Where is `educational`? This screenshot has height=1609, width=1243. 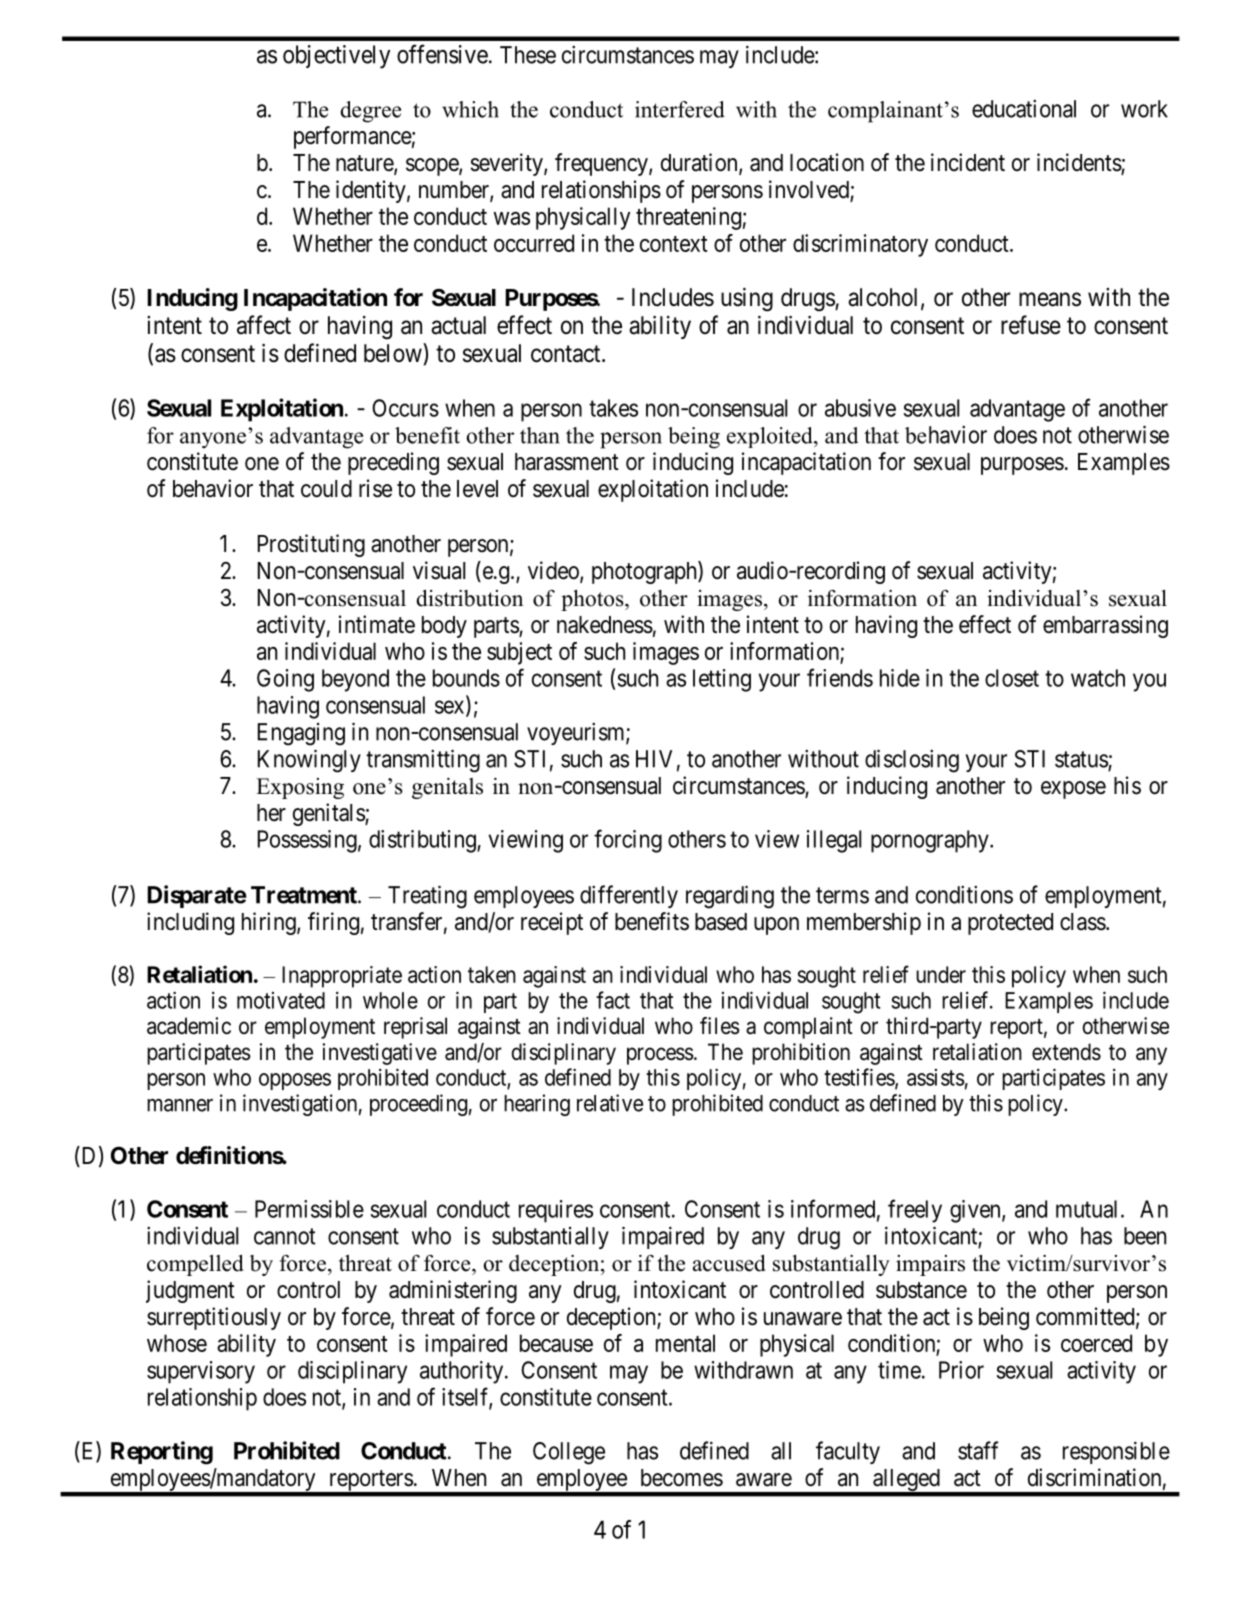
educational is located at coordinates (1024, 108).
